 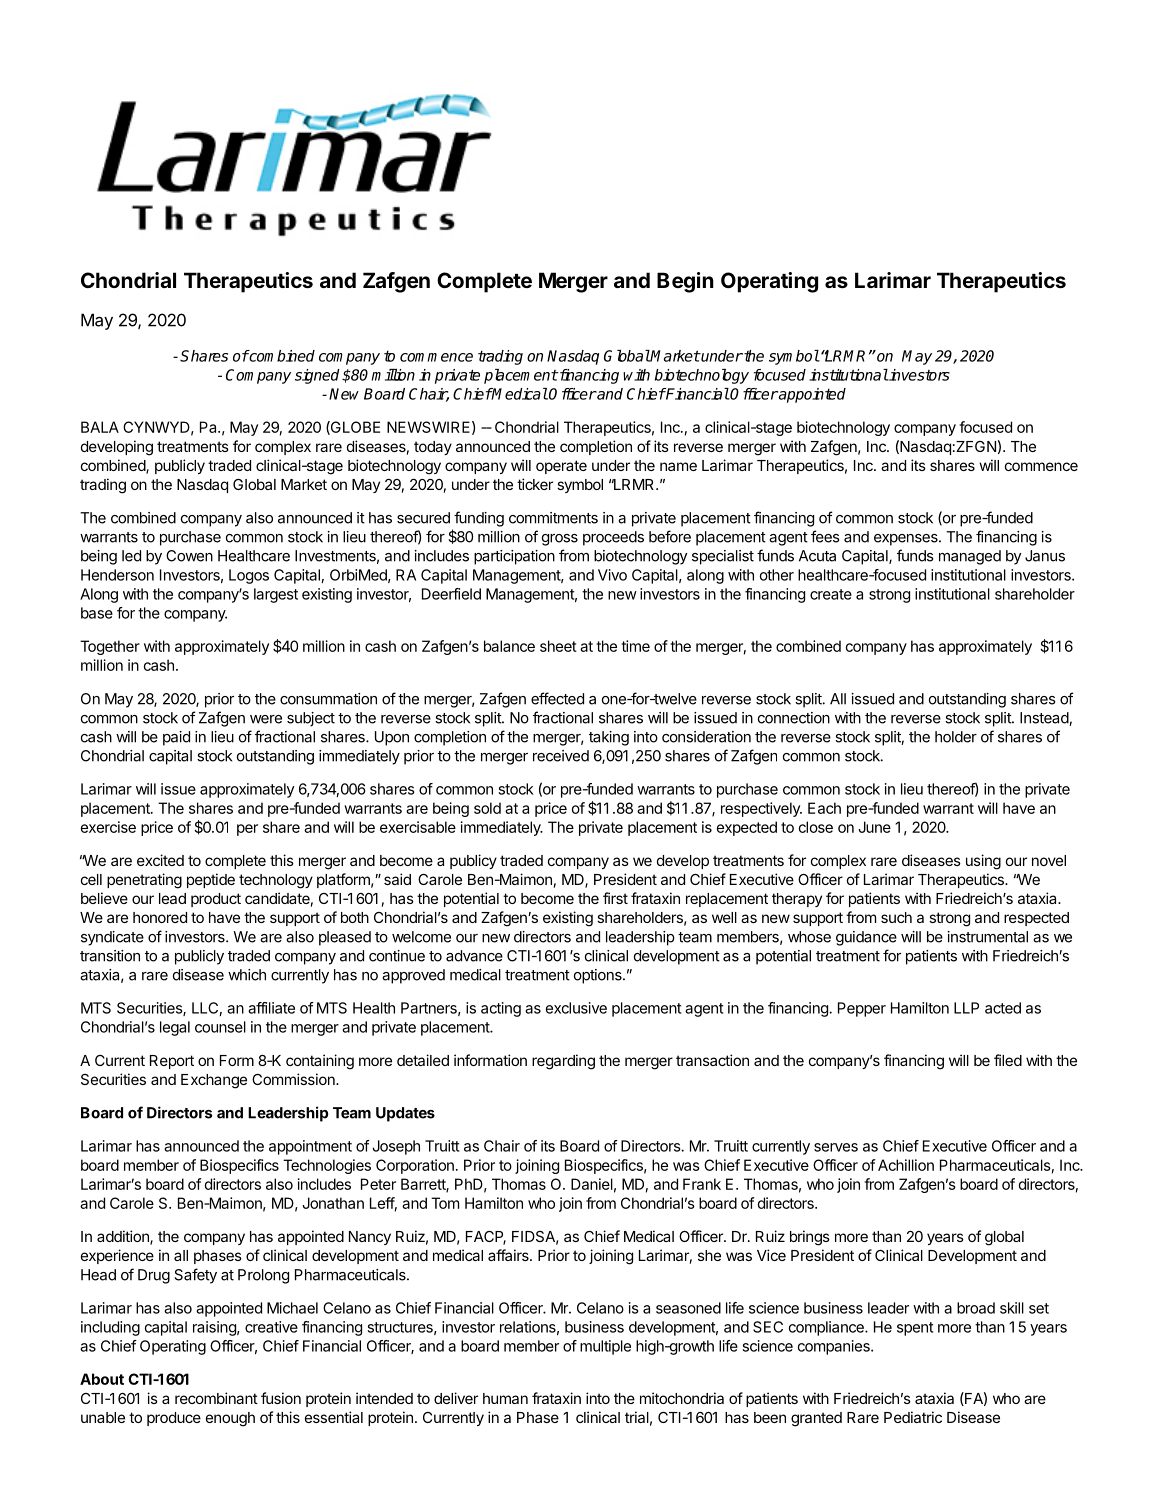 I want to click on name, so click(x=678, y=466).
